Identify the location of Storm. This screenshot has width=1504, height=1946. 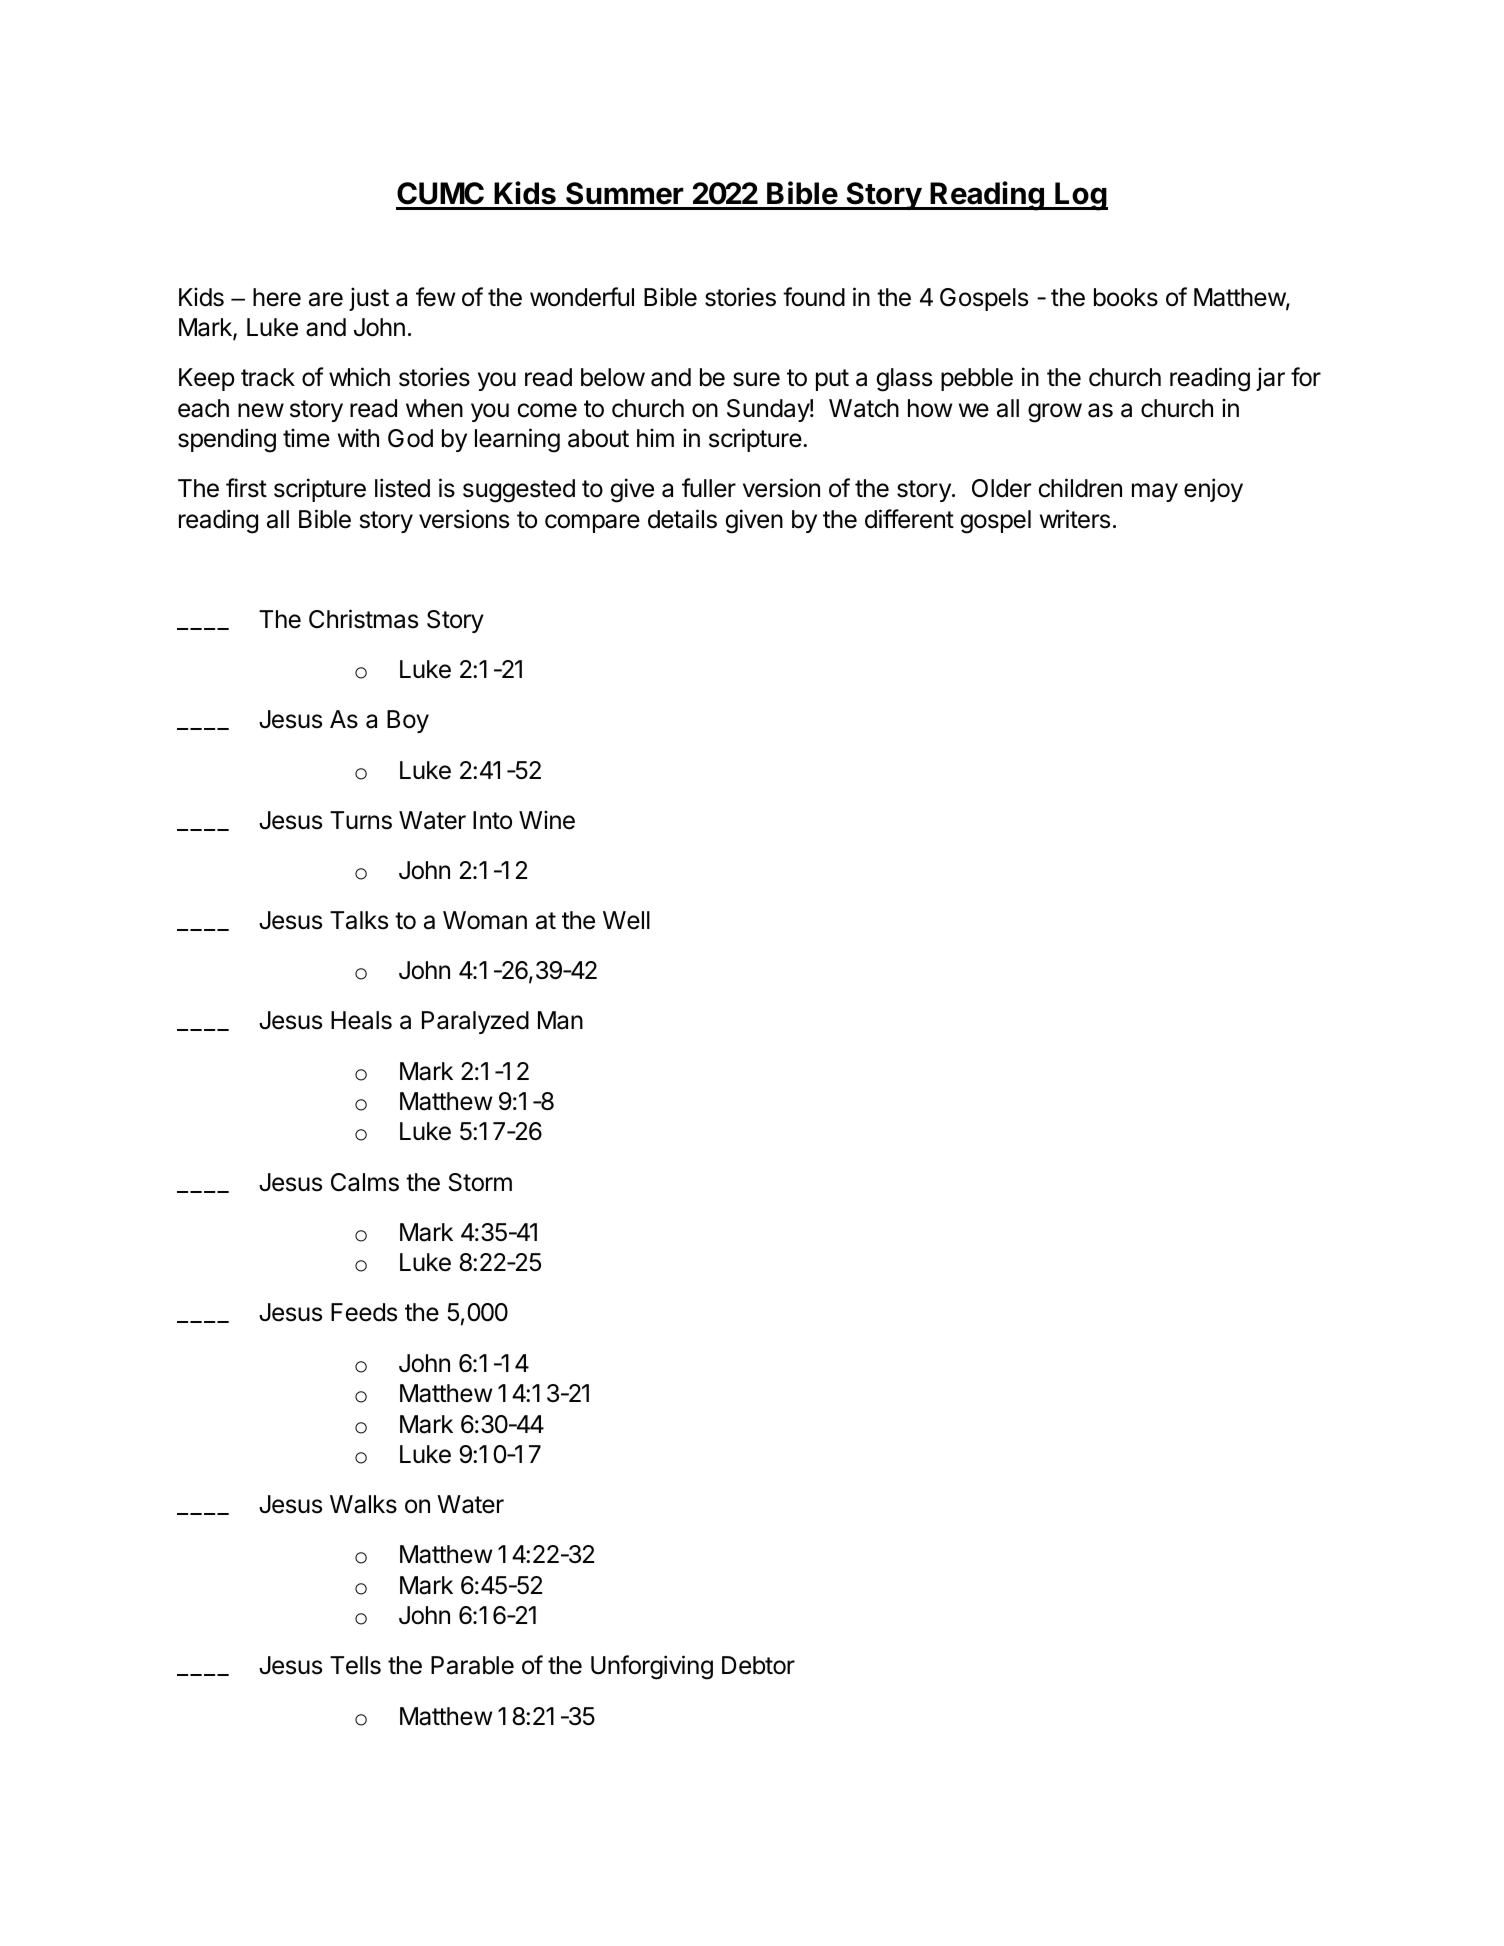
(480, 1182).
